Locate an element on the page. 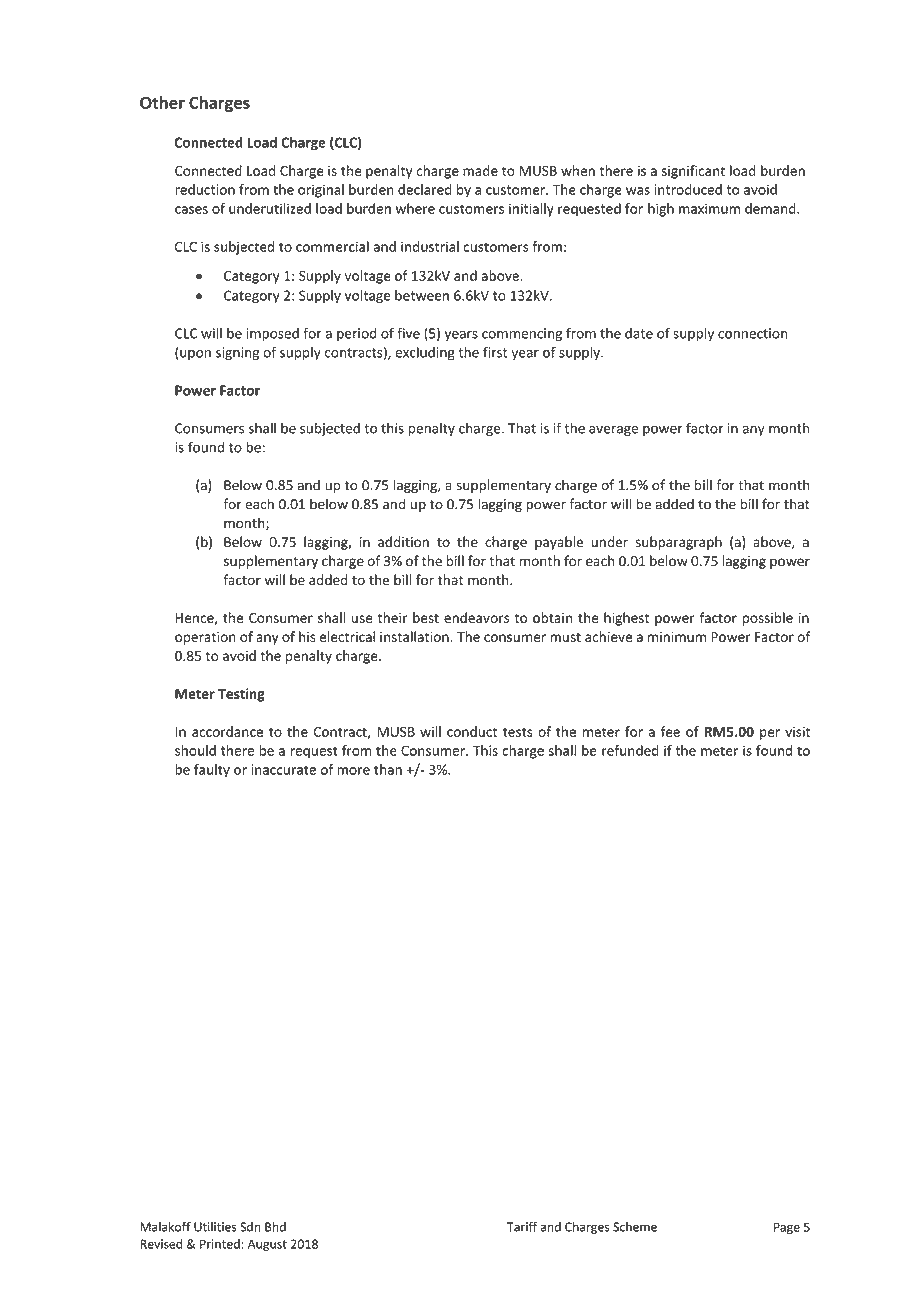 The width and height of the image is (924, 1308). minimum is located at coordinates (677, 637).
